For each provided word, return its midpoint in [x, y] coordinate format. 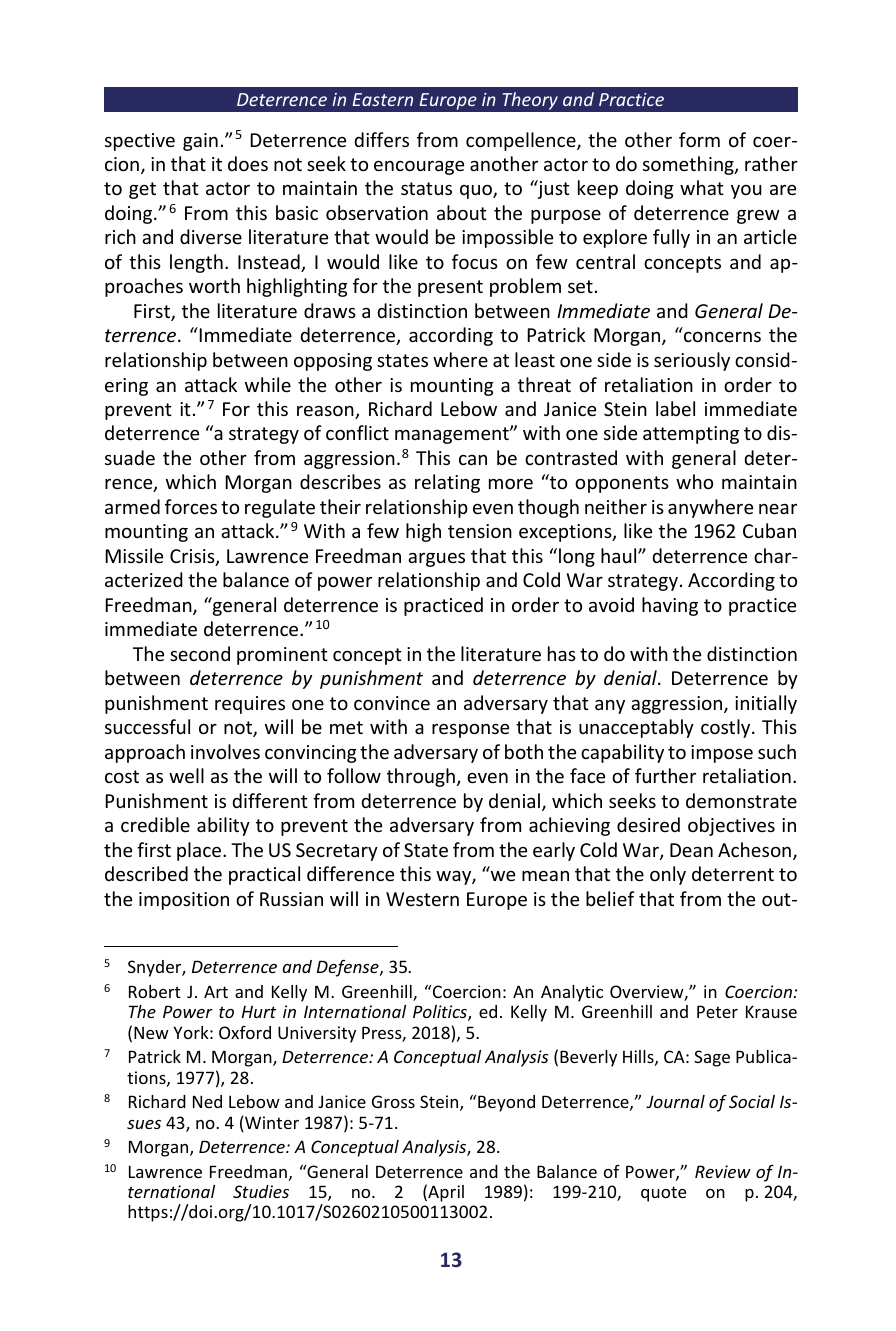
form [699, 139]
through [421, 777]
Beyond [506, 1103]
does [248, 163]
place [200, 851]
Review [723, 1171]
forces [191, 506]
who [694, 481]
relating [447, 483]
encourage [419, 168]
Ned [207, 1101]
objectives [731, 826]
